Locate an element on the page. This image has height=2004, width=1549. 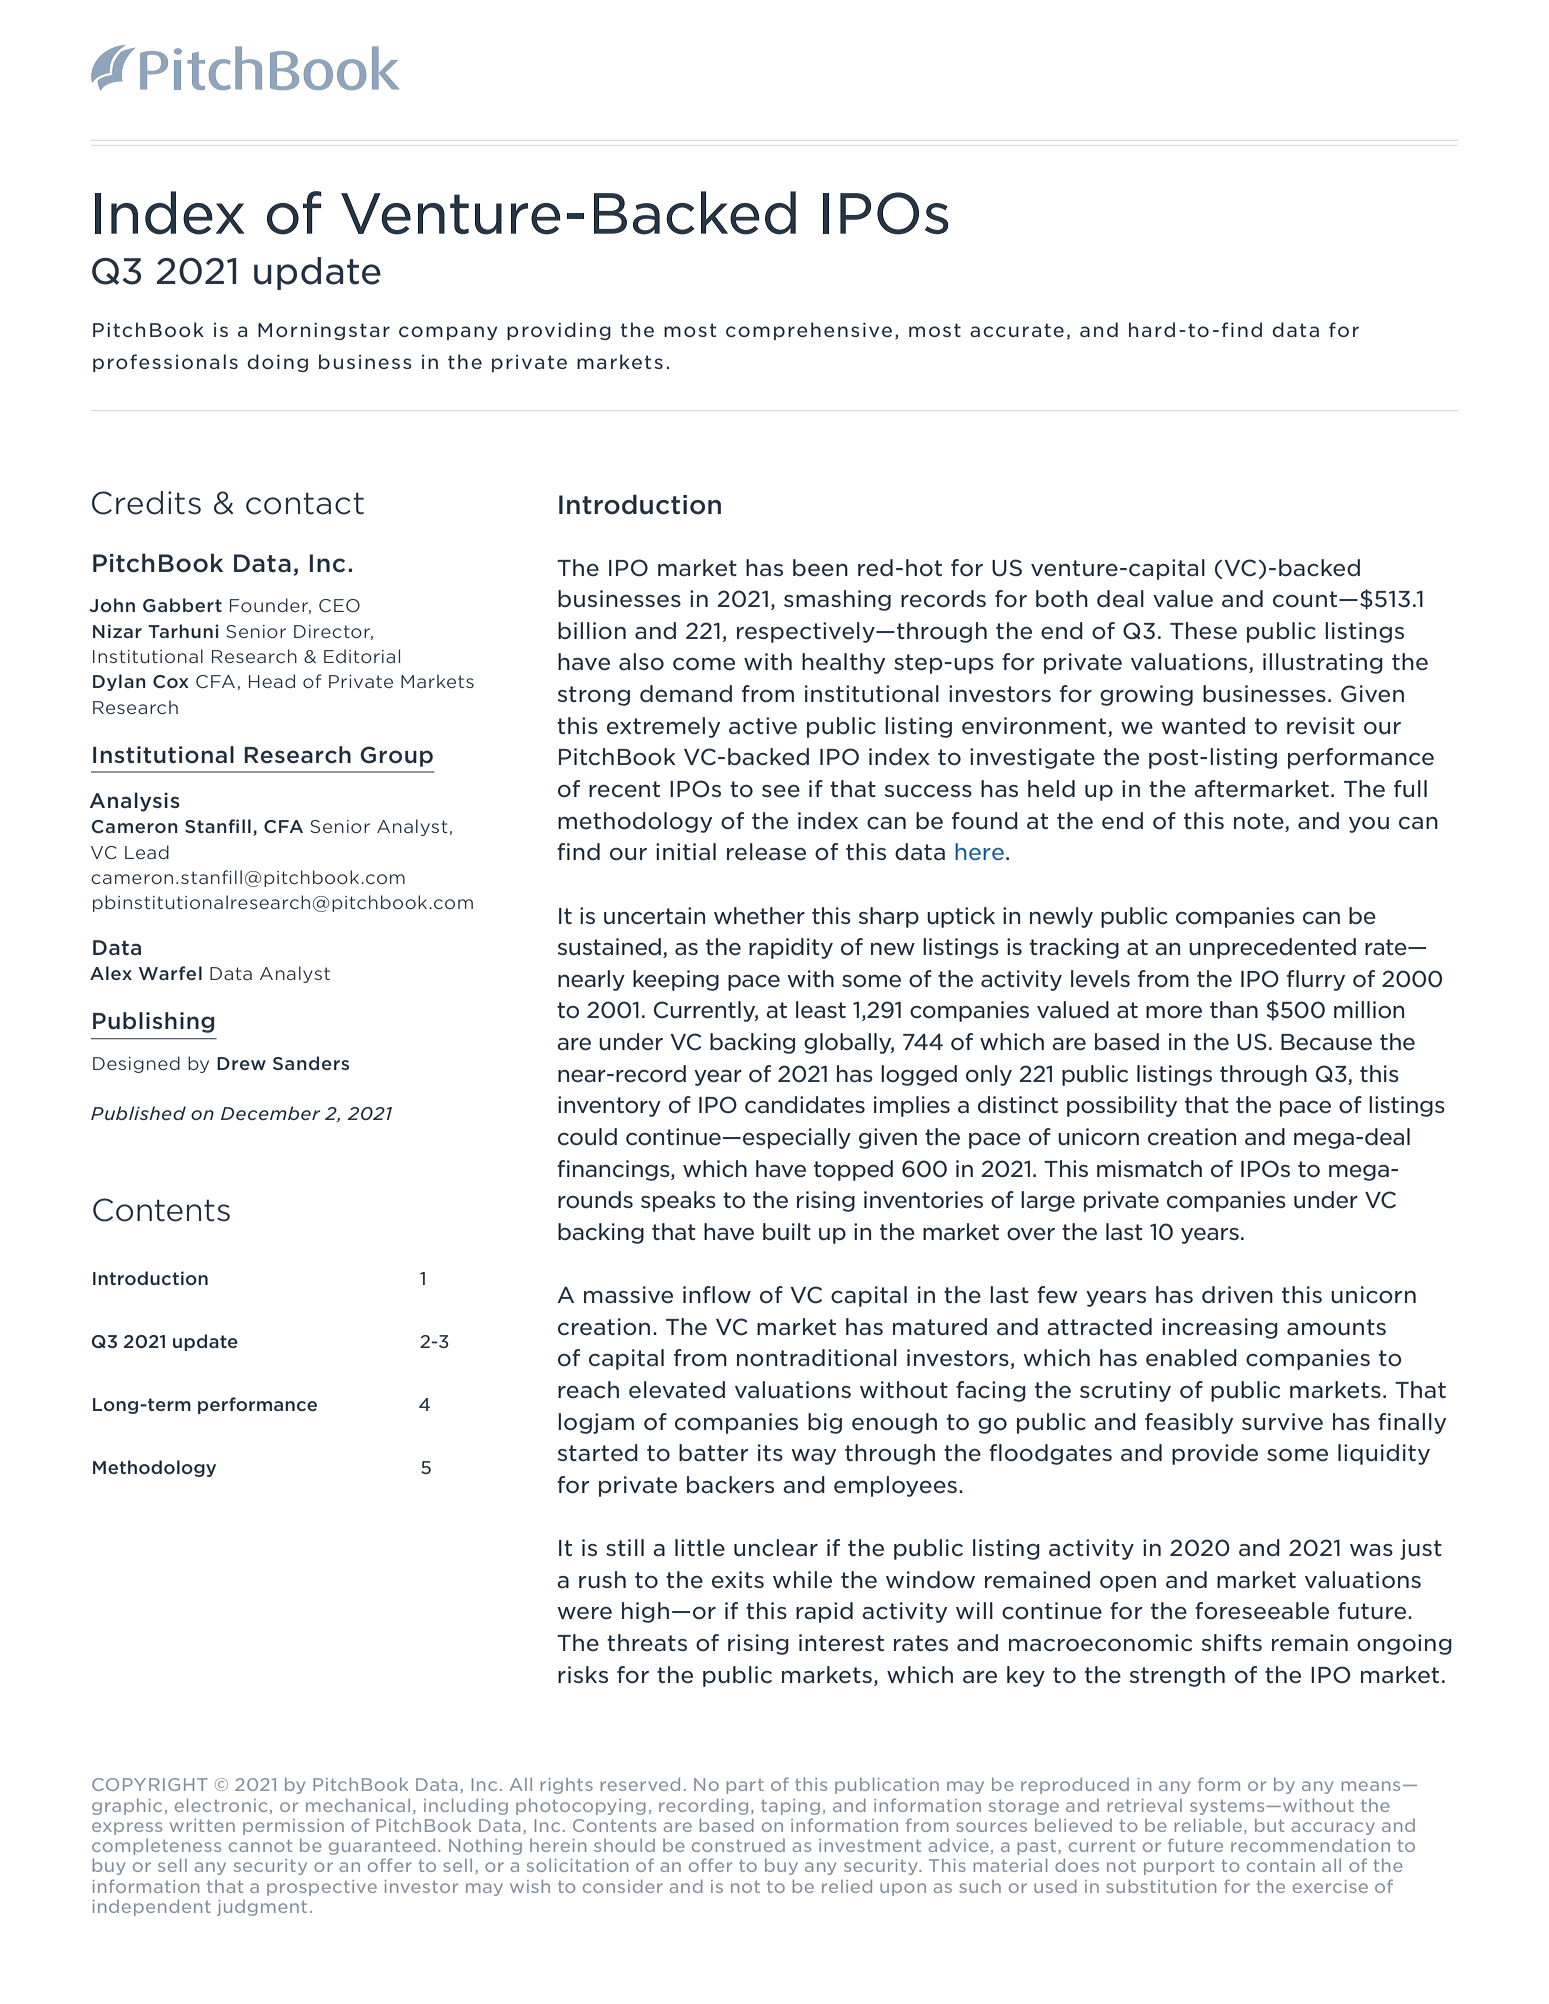
candidates is located at coordinates (805, 1105).
